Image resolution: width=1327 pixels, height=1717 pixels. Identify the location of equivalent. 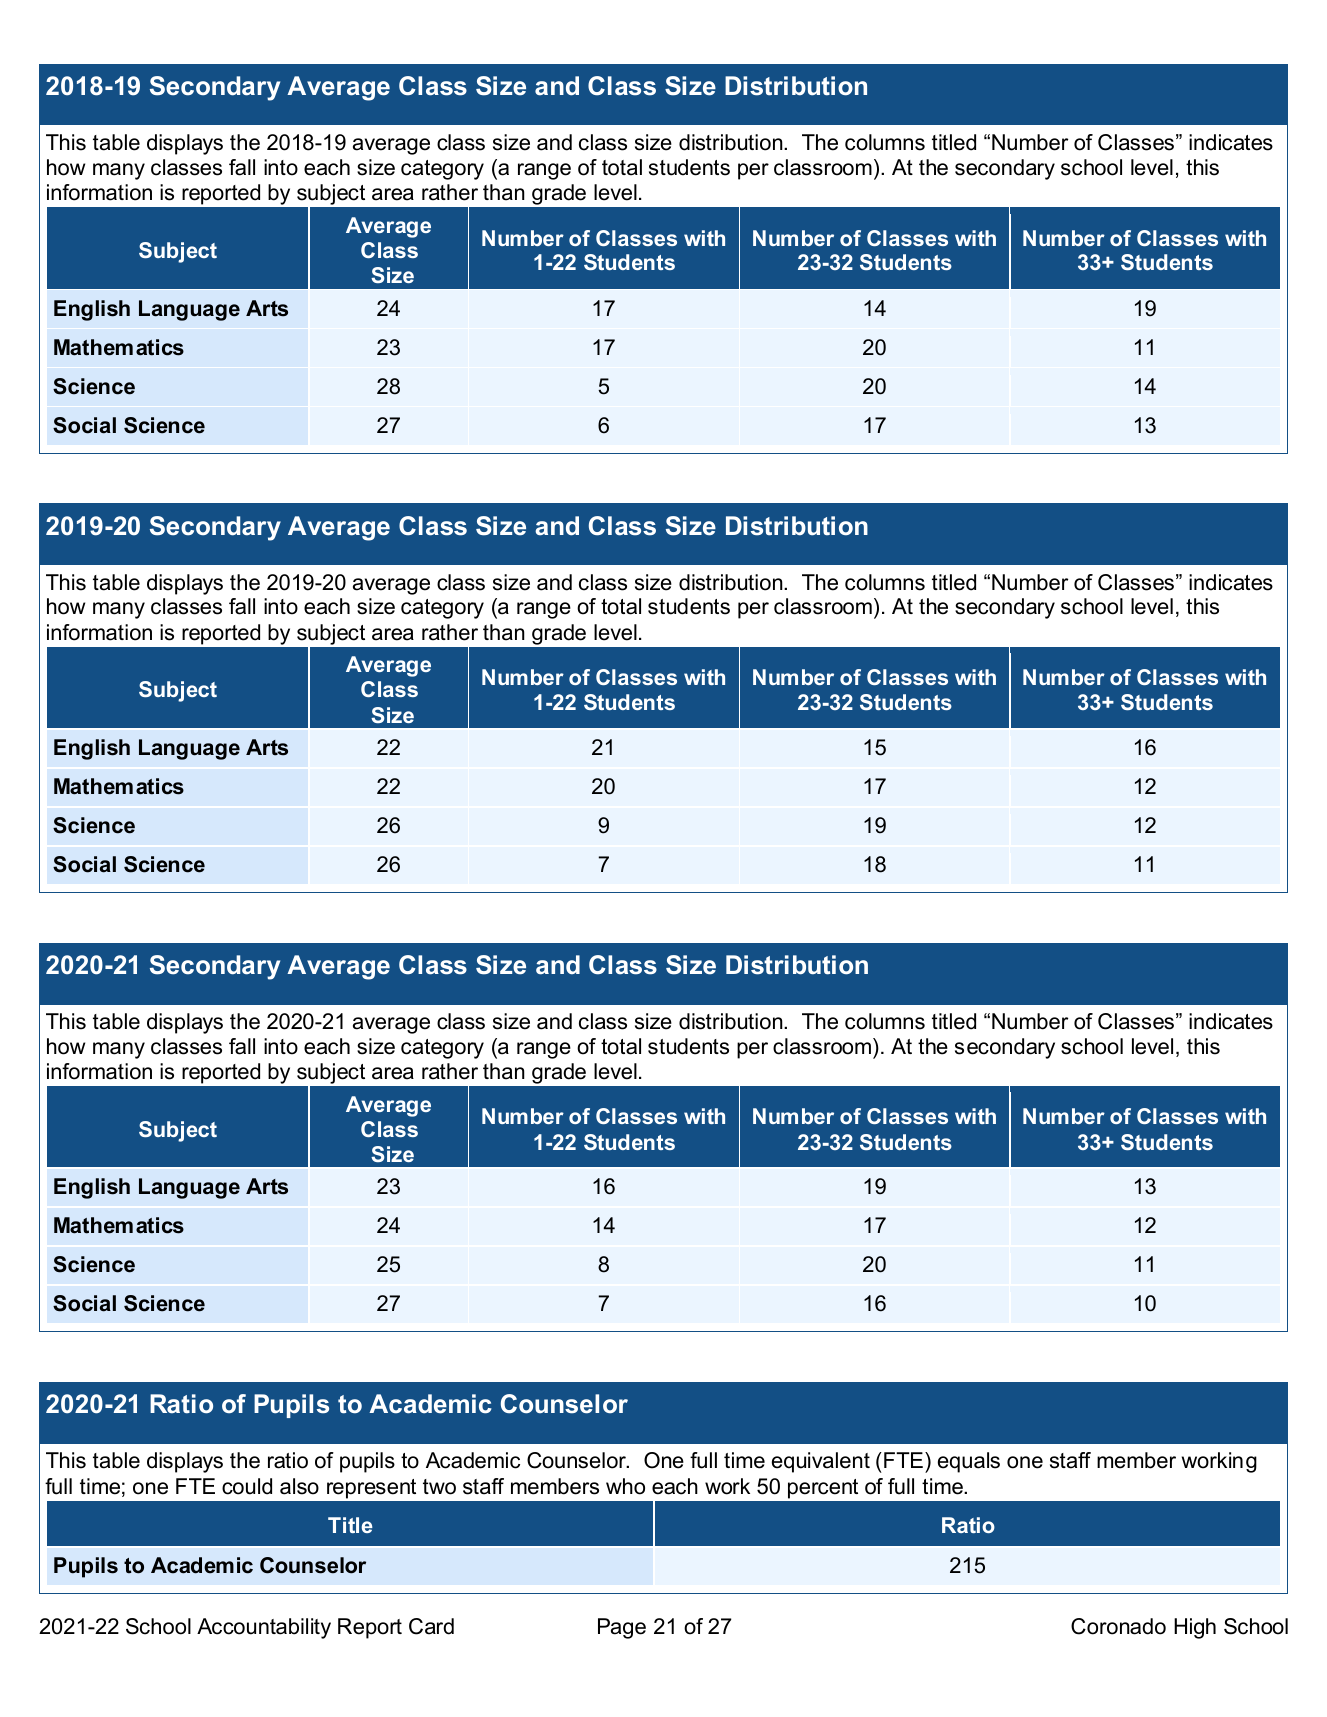
(821, 1462).
